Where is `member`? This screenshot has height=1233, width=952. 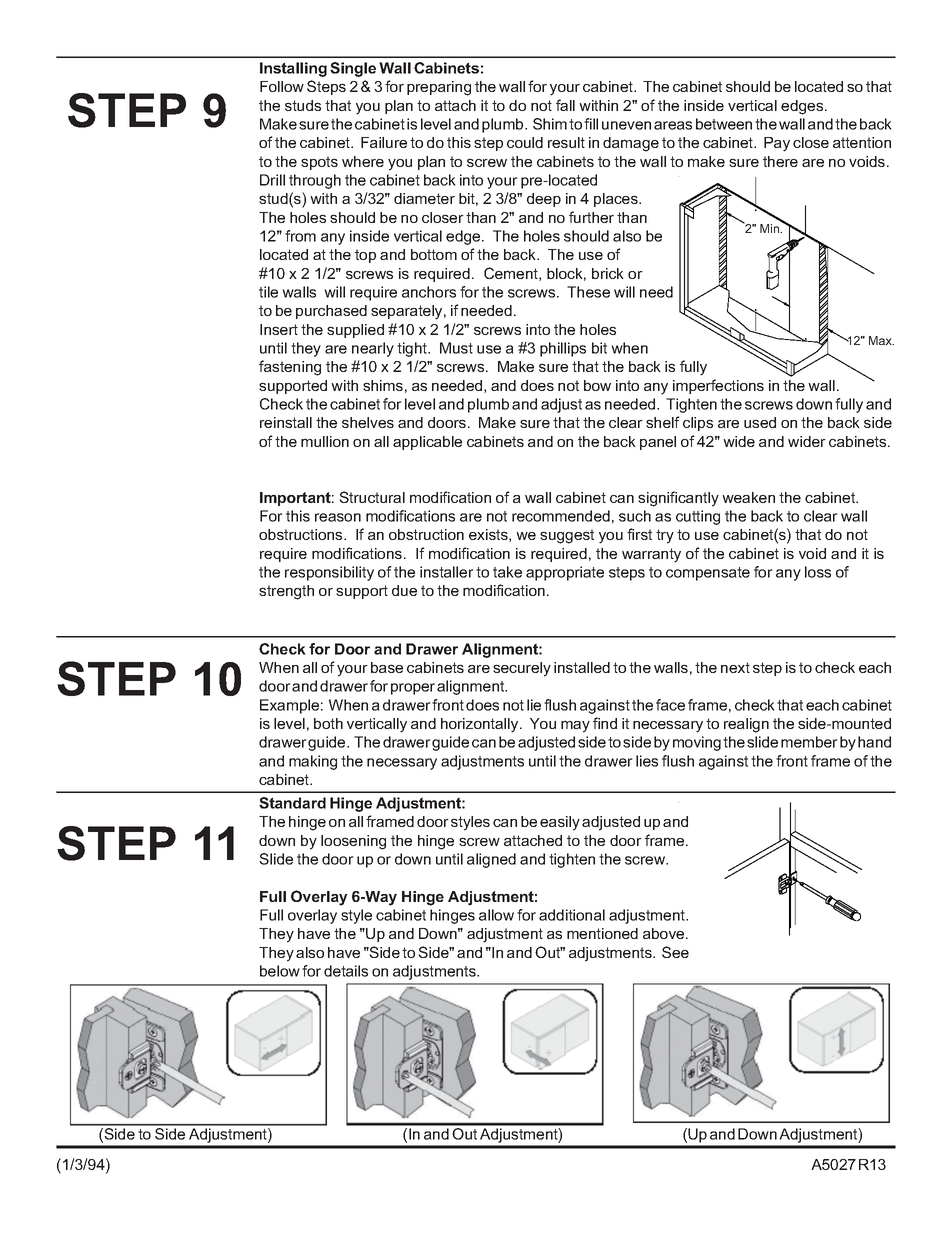 member is located at coordinates (809, 742).
